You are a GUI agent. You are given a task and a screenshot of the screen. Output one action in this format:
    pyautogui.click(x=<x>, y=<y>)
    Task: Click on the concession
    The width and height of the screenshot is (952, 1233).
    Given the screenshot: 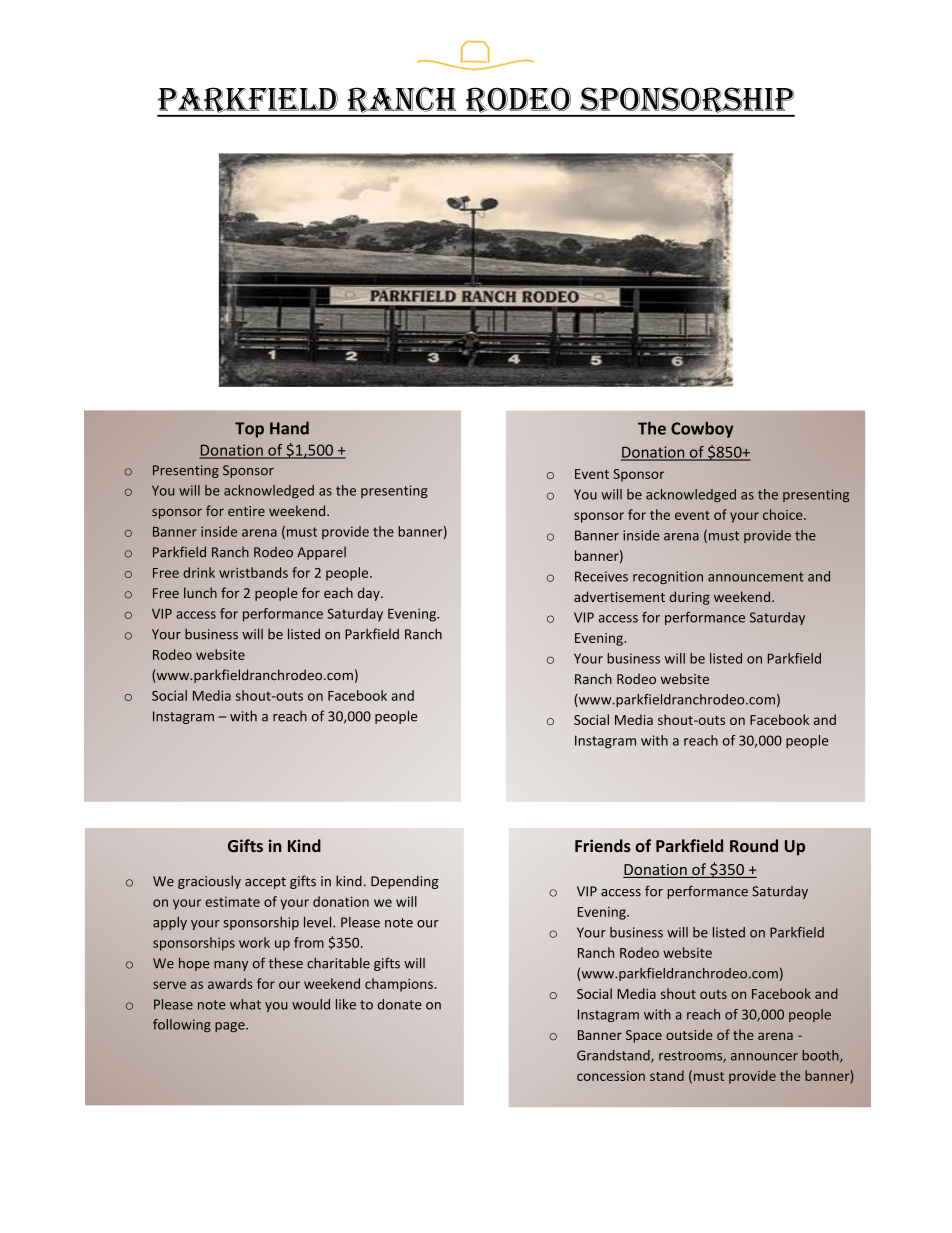 What is the action you would take?
    pyautogui.click(x=611, y=1076)
